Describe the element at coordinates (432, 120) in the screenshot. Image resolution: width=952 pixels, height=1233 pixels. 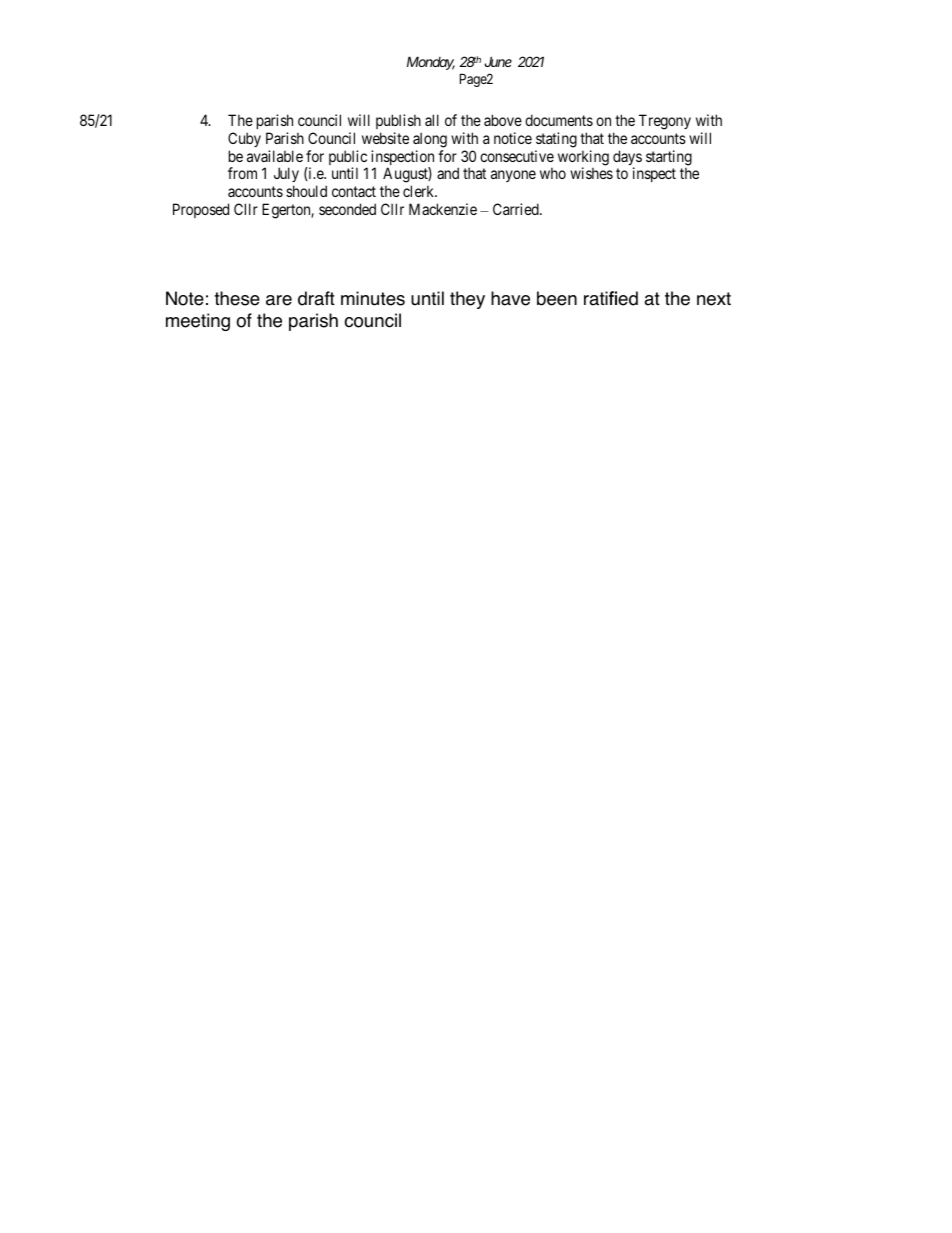
I see `all` at that location.
